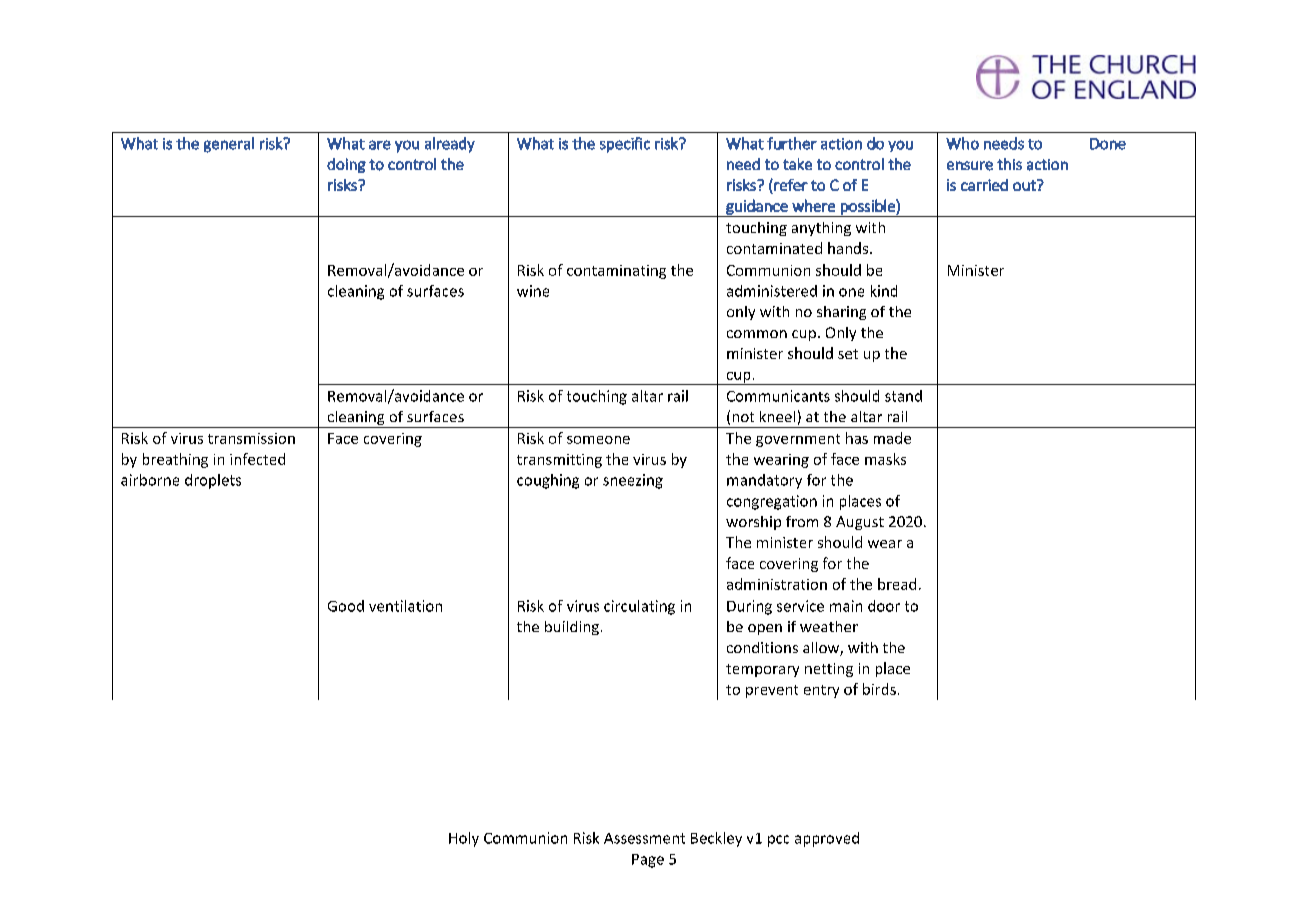 The height and width of the document is (924, 1308). What do you see at coordinates (1009, 164) in the document?
I see `this` at bounding box center [1009, 164].
